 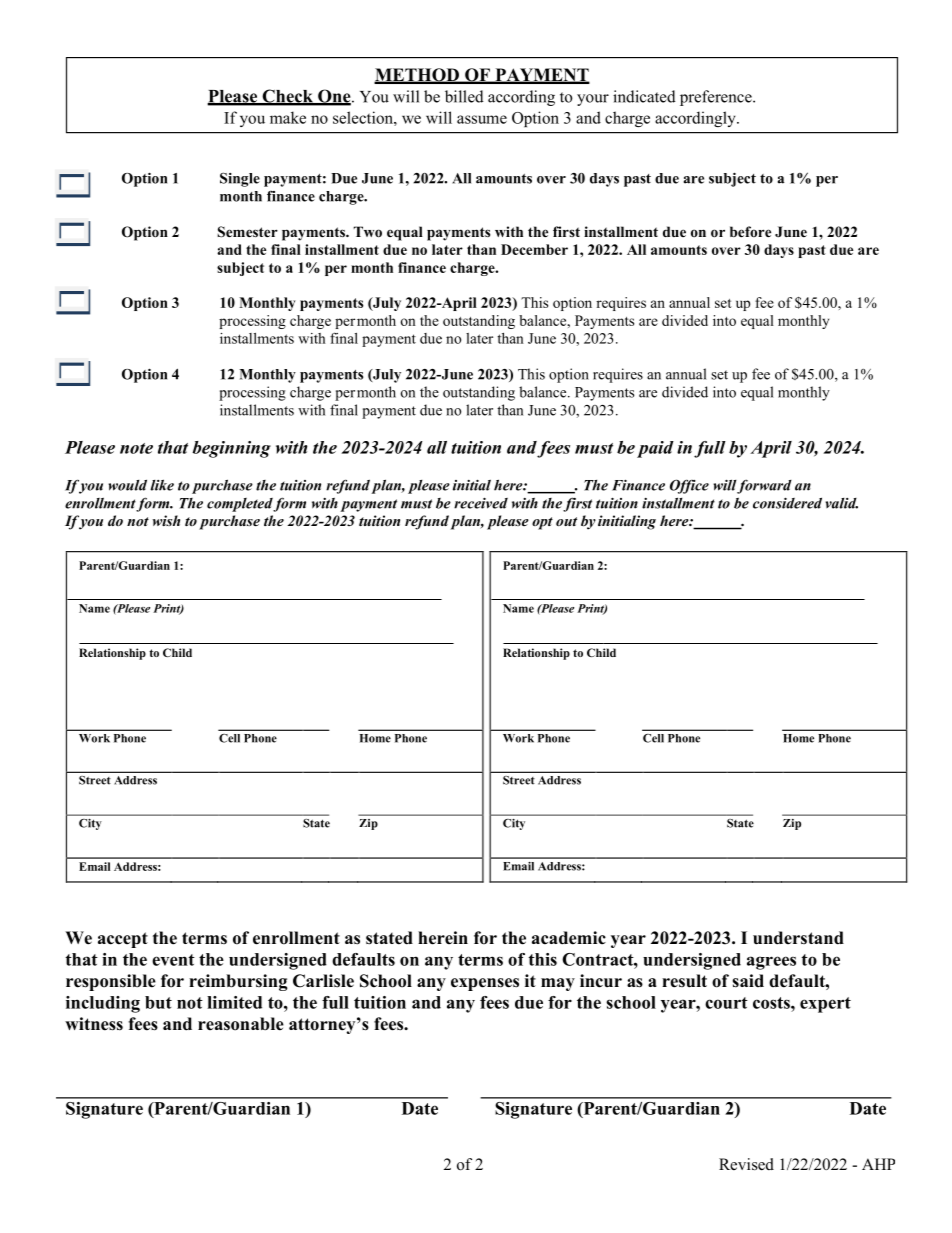 I want to click on received, so click(x=481, y=503).
